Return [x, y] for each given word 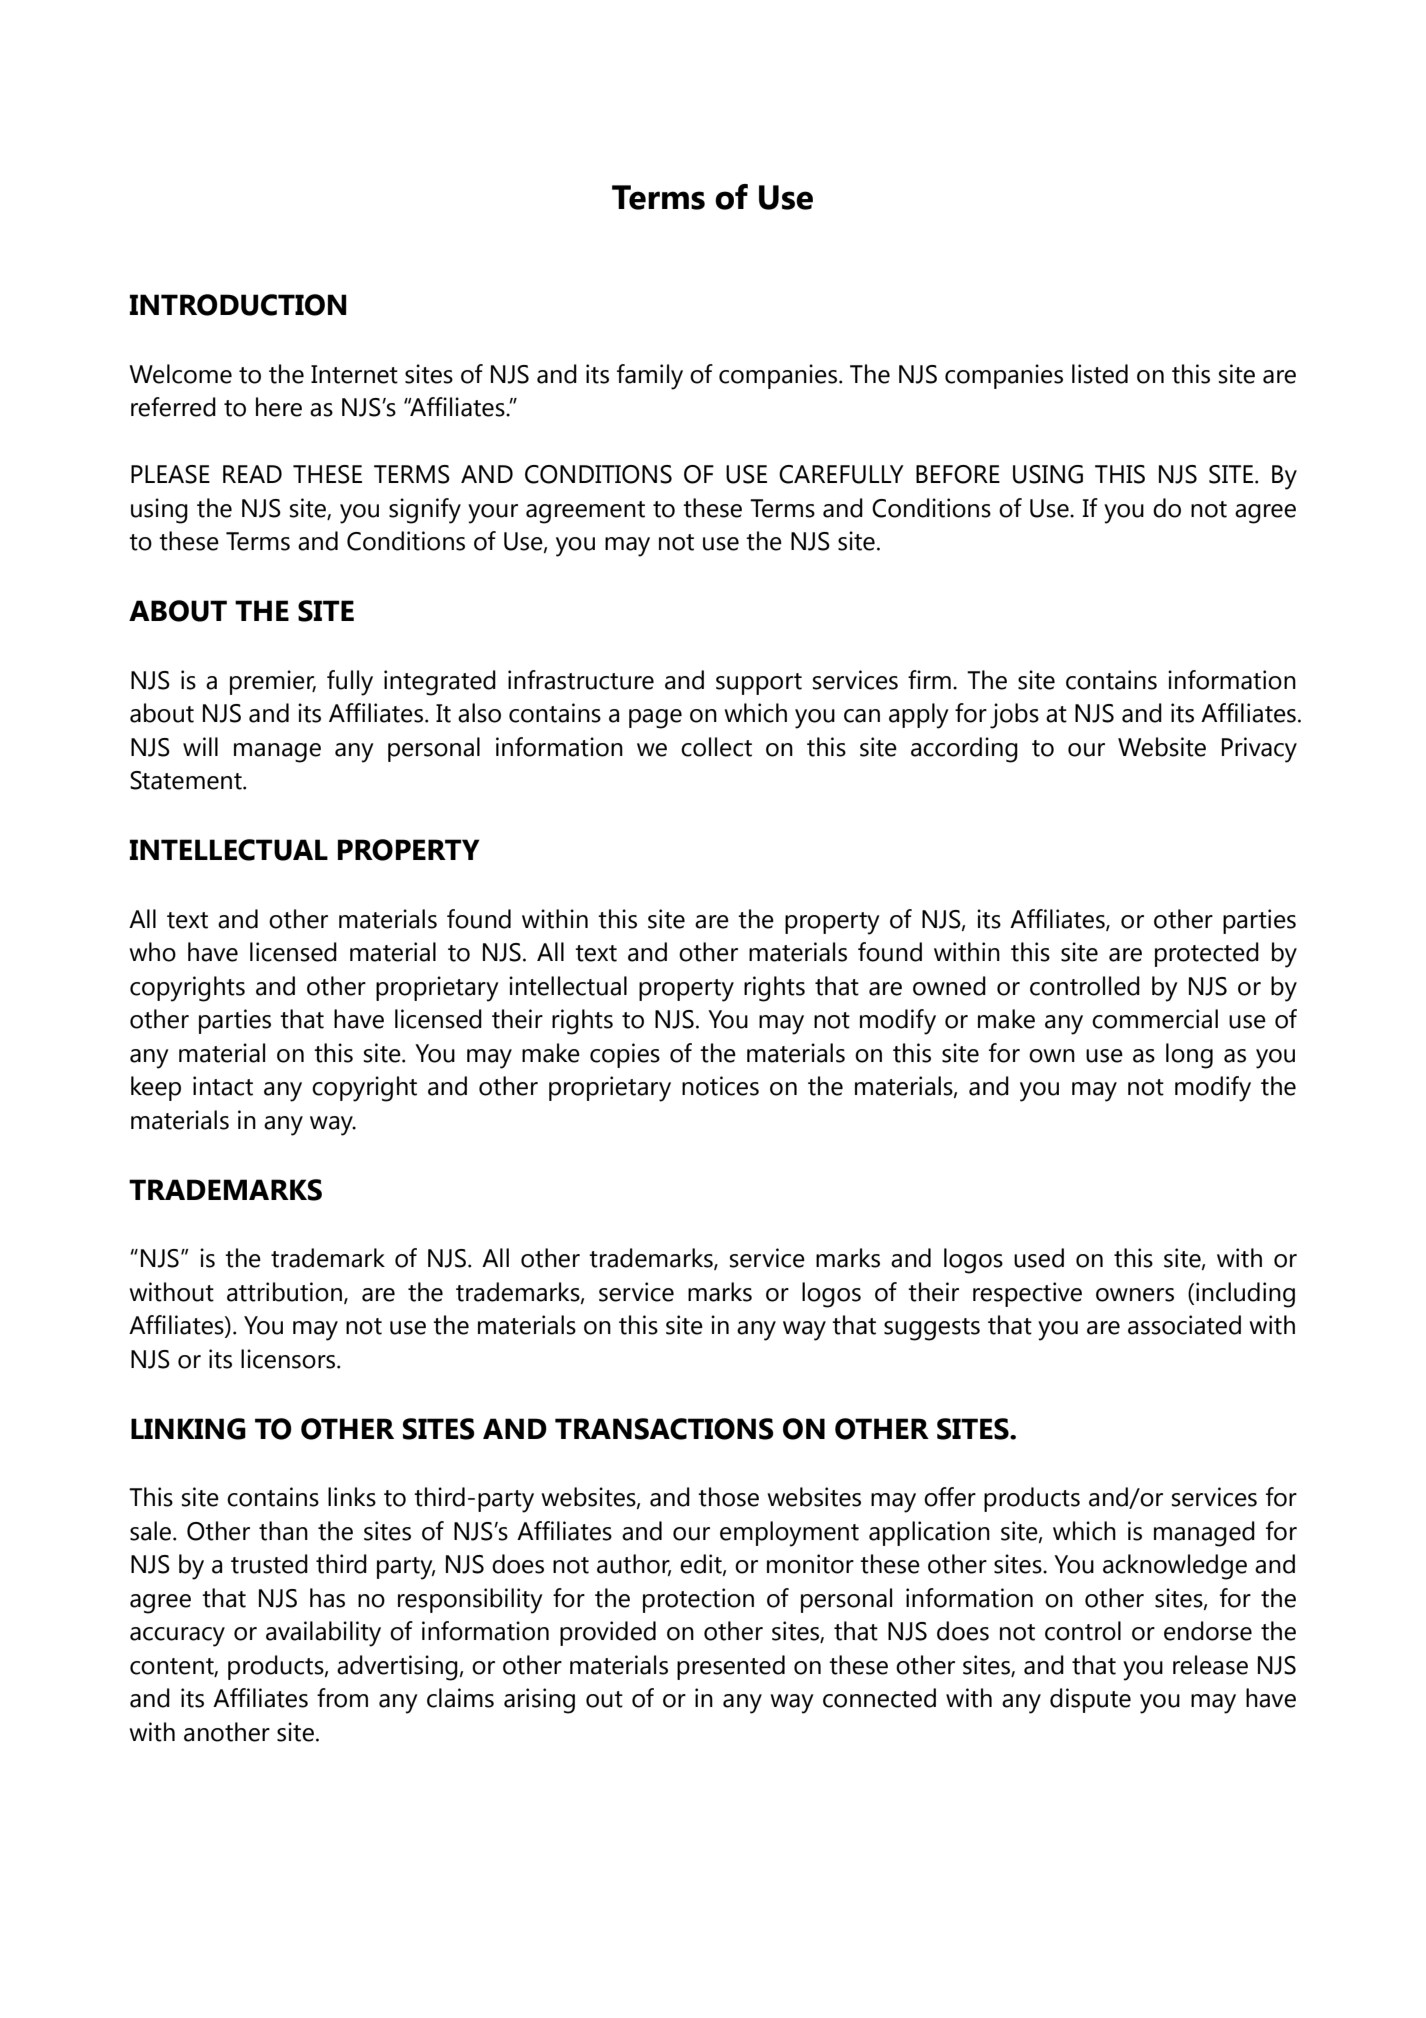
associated [1184, 1325]
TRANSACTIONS [664, 1429]
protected [1207, 954]
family [650, 377]
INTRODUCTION [238, 305]
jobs [1014, 716]
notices [720, 1086]
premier [273, 682]
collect [716, 747]
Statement [187, 780]
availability [323, 1634]
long [1189, 1056]
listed [1100, 374]
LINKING [188, 1429]
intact [223, 1086]
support [759, 684]
